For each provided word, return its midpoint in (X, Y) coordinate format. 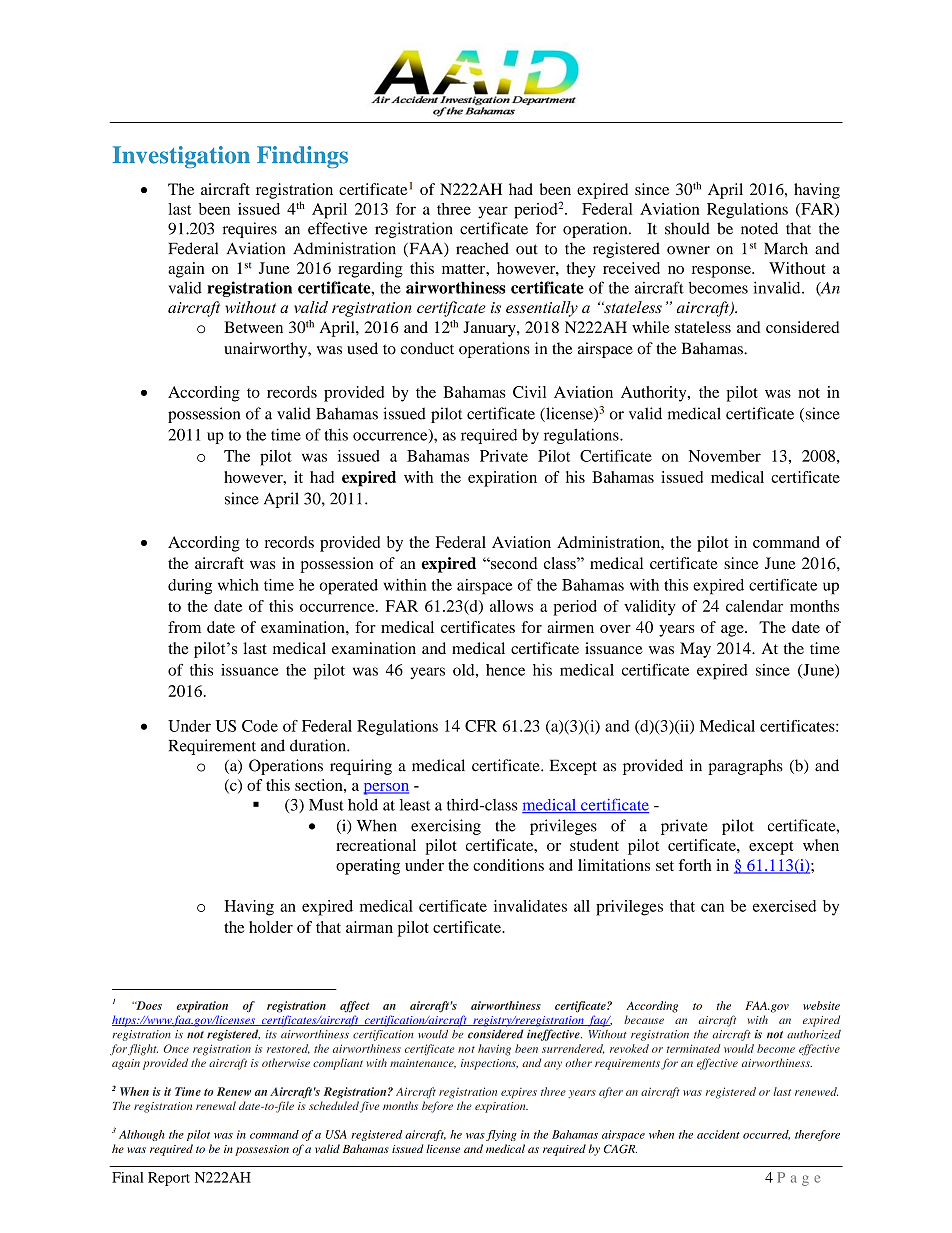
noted (759, 228)
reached (482, 248)
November (725, 456)
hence (505, 670)
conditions (508, 865)
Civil (529, 392)
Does (148, 1005)
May (695, 650)
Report (169, 1179)
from (184, 627)
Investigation (181, 157)
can (712, 907)
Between (253, 327)
